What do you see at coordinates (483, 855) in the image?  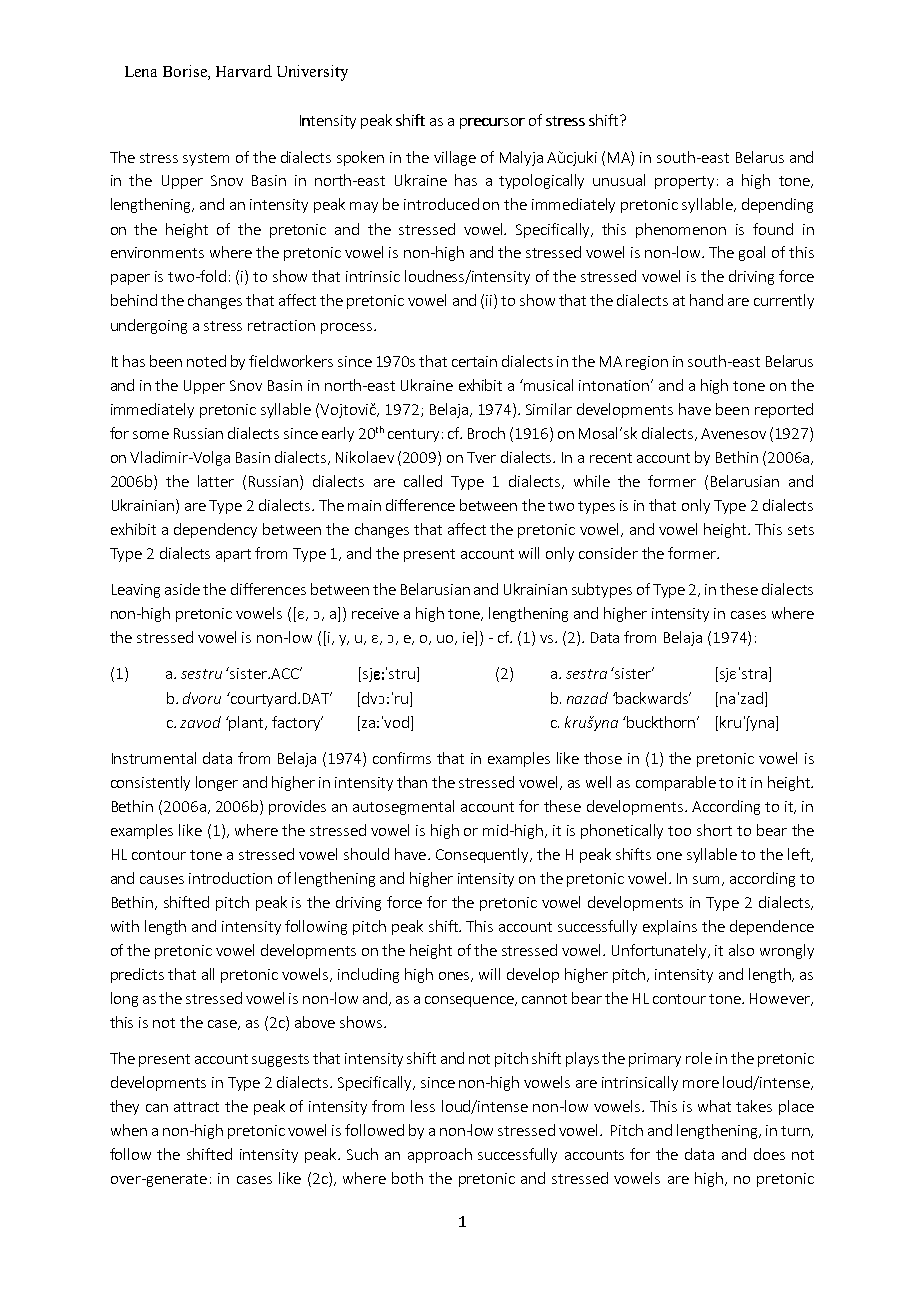 I see `Consequently` at bounding box center [483, 855].
